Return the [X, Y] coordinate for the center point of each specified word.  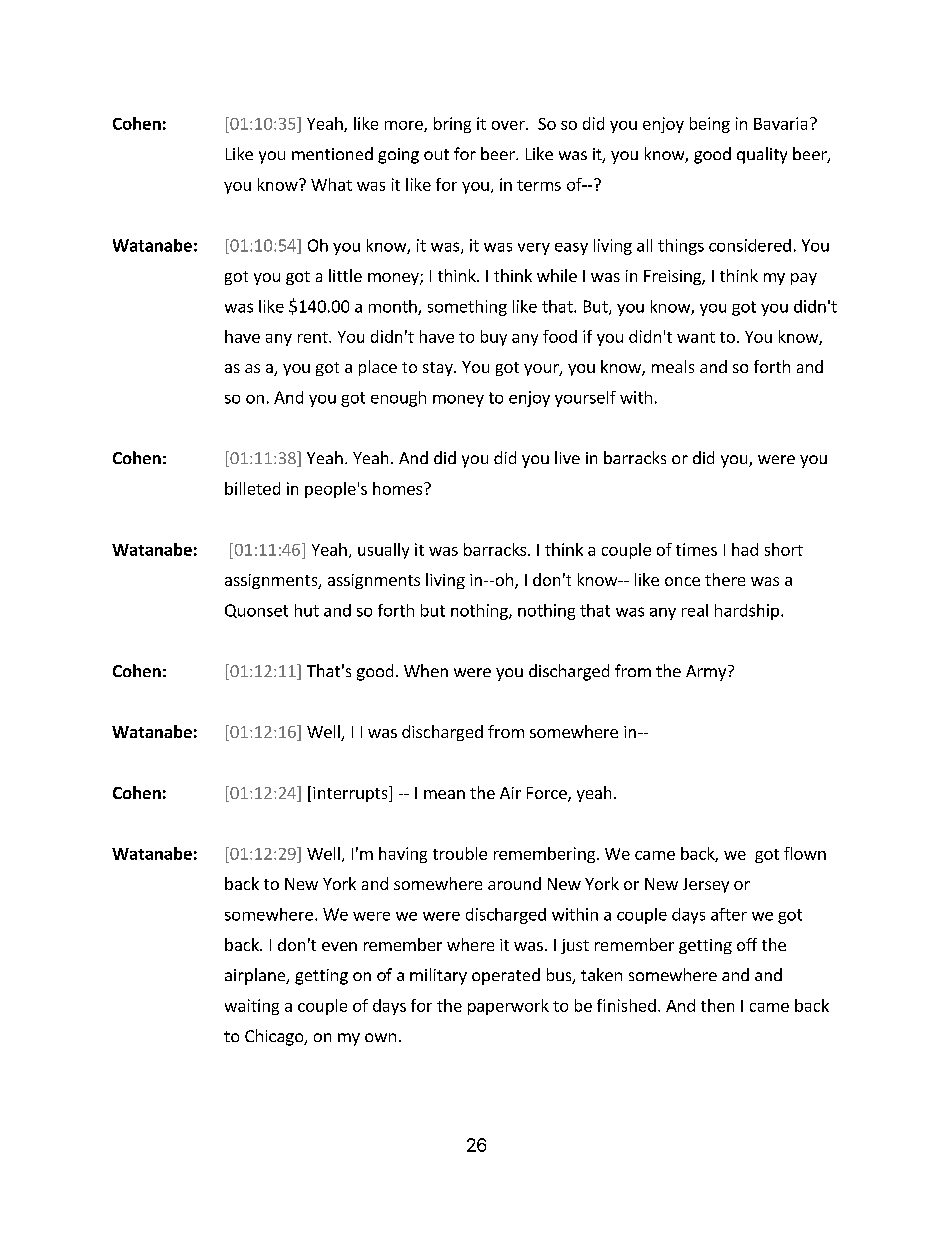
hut [307, 610]
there [725, 579]
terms [539, 185]
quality [762, 155]
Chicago [275, 1037]
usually [383, 551]
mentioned [332, 153]
